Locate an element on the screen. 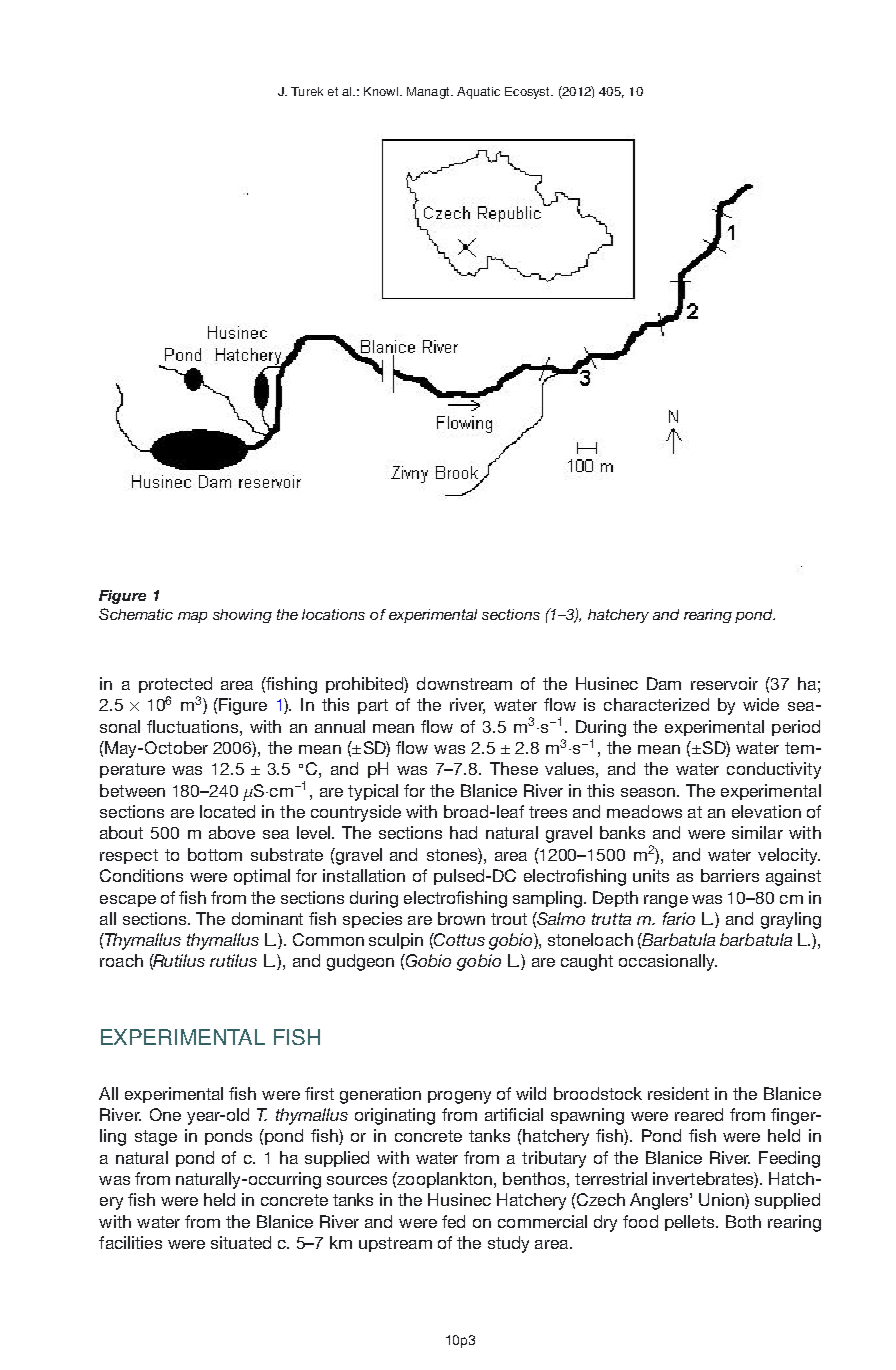  prohibited is located at coordinates (365, 685).
